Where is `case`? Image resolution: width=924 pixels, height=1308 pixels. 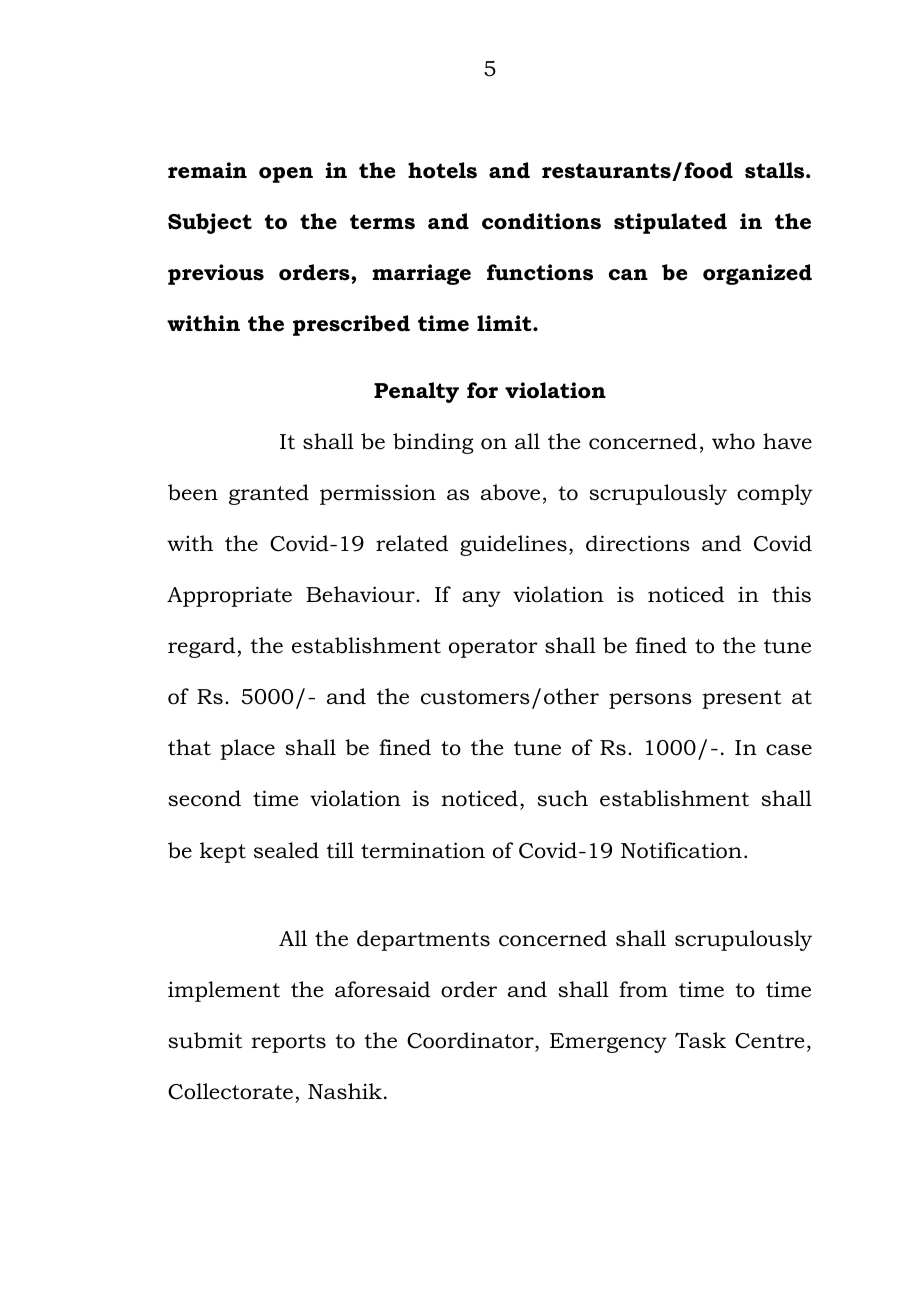 case is located at coordinates (789, 750).
